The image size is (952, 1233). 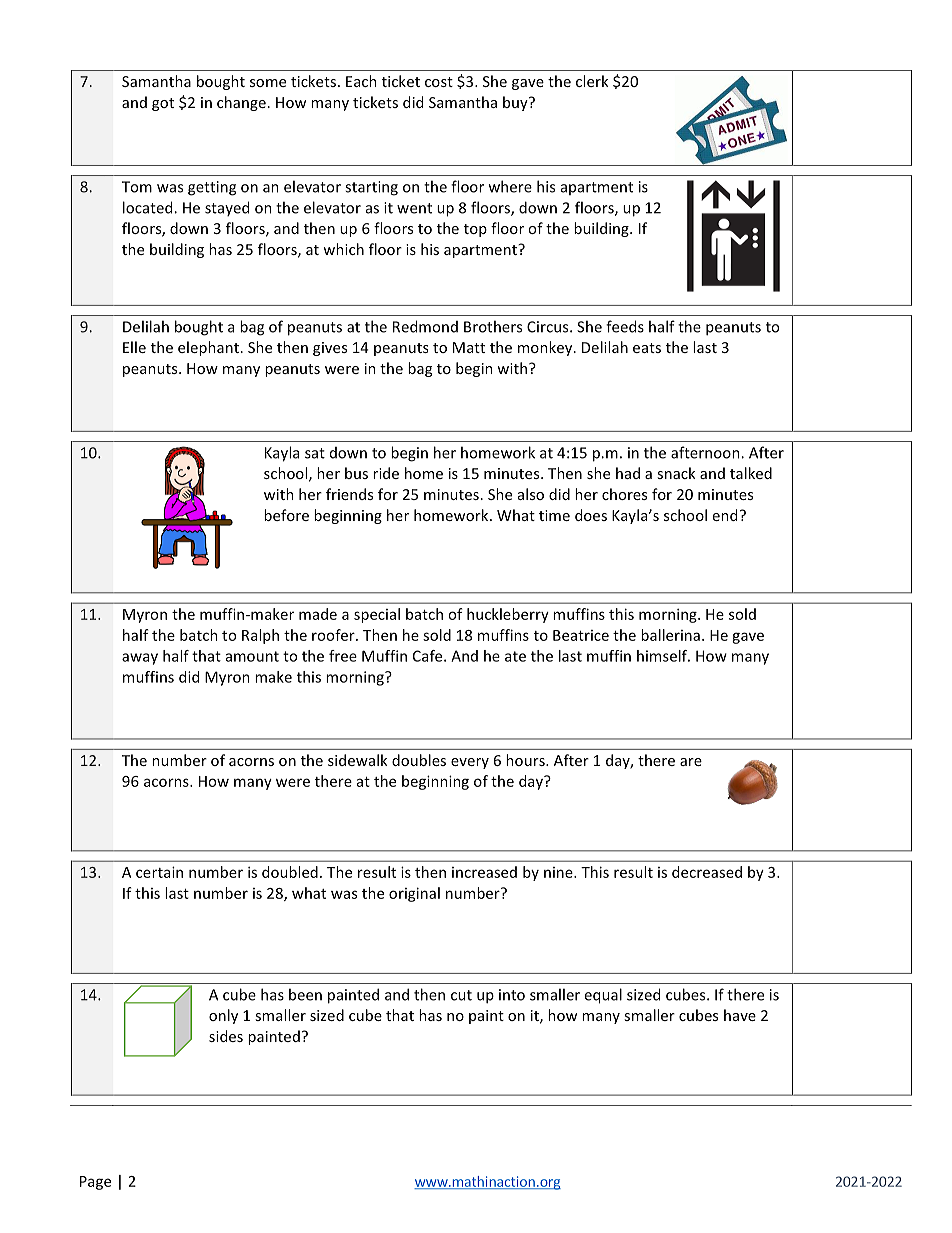 What do you see at coordinates (95, 1183) in the image?
I see `Page` at bounding box center [95, 1183].
